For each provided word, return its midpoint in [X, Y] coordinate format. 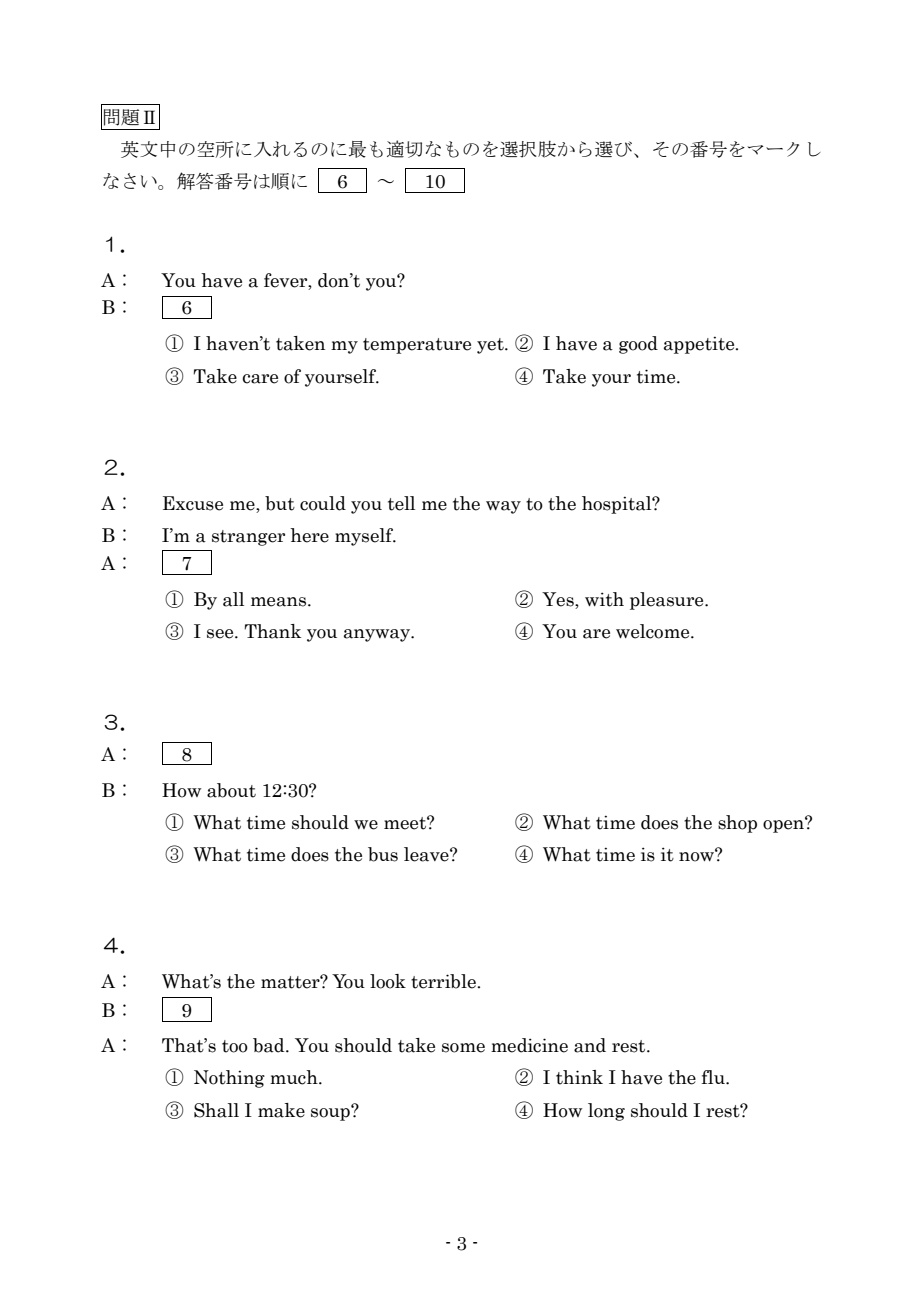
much [295, 1077]
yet [491, 346]
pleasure [668, 601]
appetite [700, 345]
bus [383, 854]
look [388, 981]
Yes [559, 599]
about [231, 790]
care [260, 379]
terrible [444, 981]
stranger [248, 538]
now [698, 856]
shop [737, 824]
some [463, 1048]
